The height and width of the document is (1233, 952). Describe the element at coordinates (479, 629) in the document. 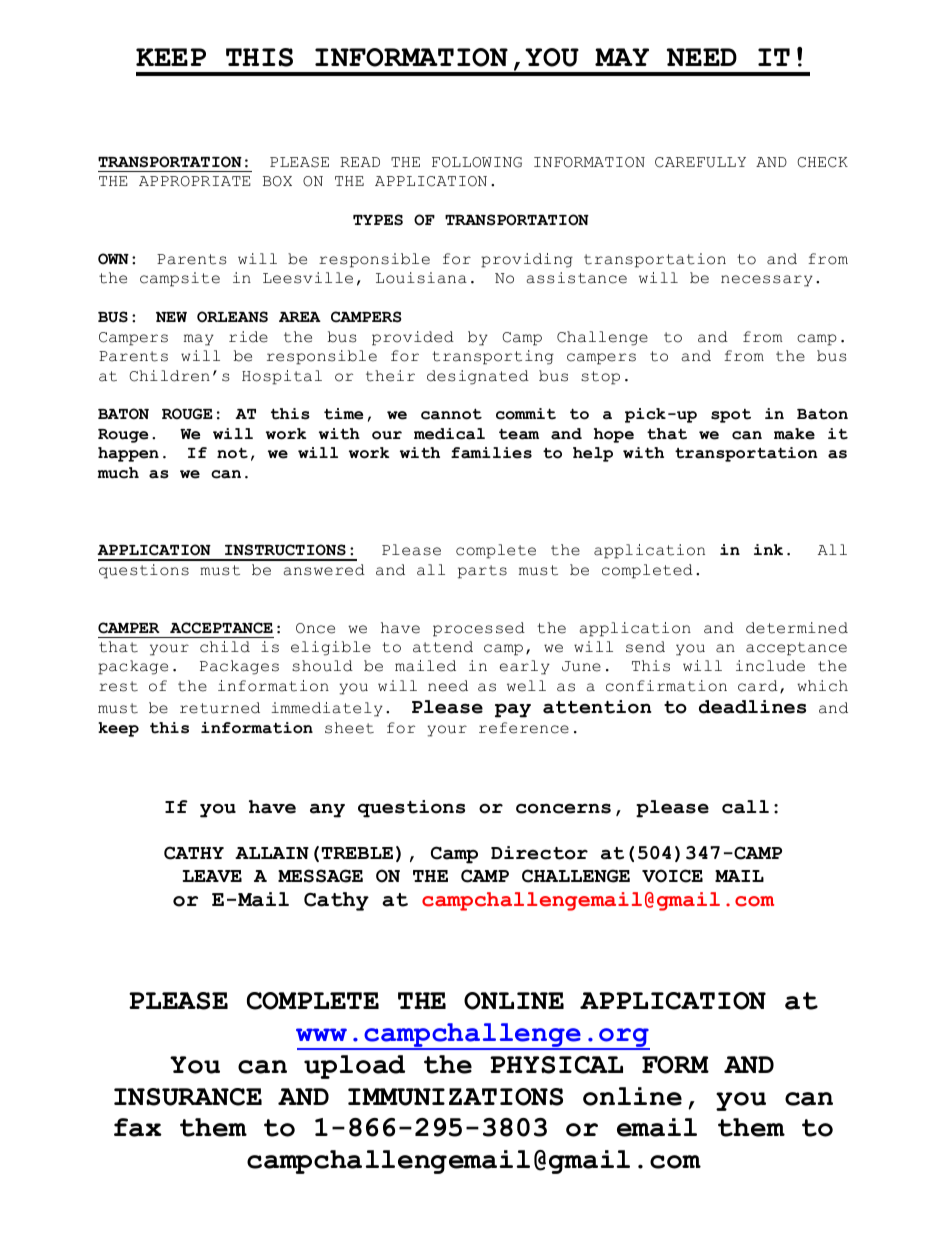

I see `processed` at that location.
